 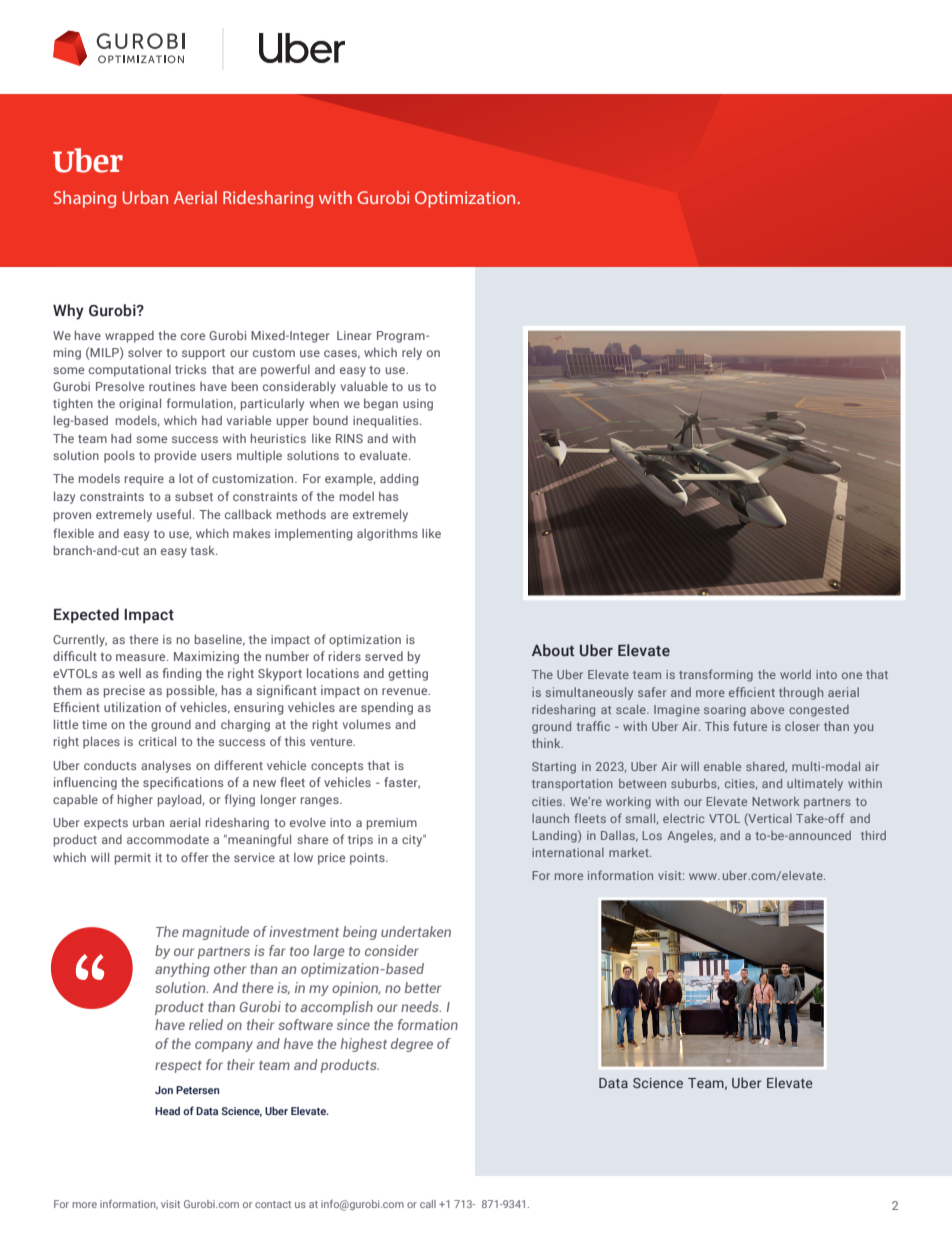 What do you see at coordinates (132, 707) in the page?
I see `utilization` at bounding box center [132, 707].
